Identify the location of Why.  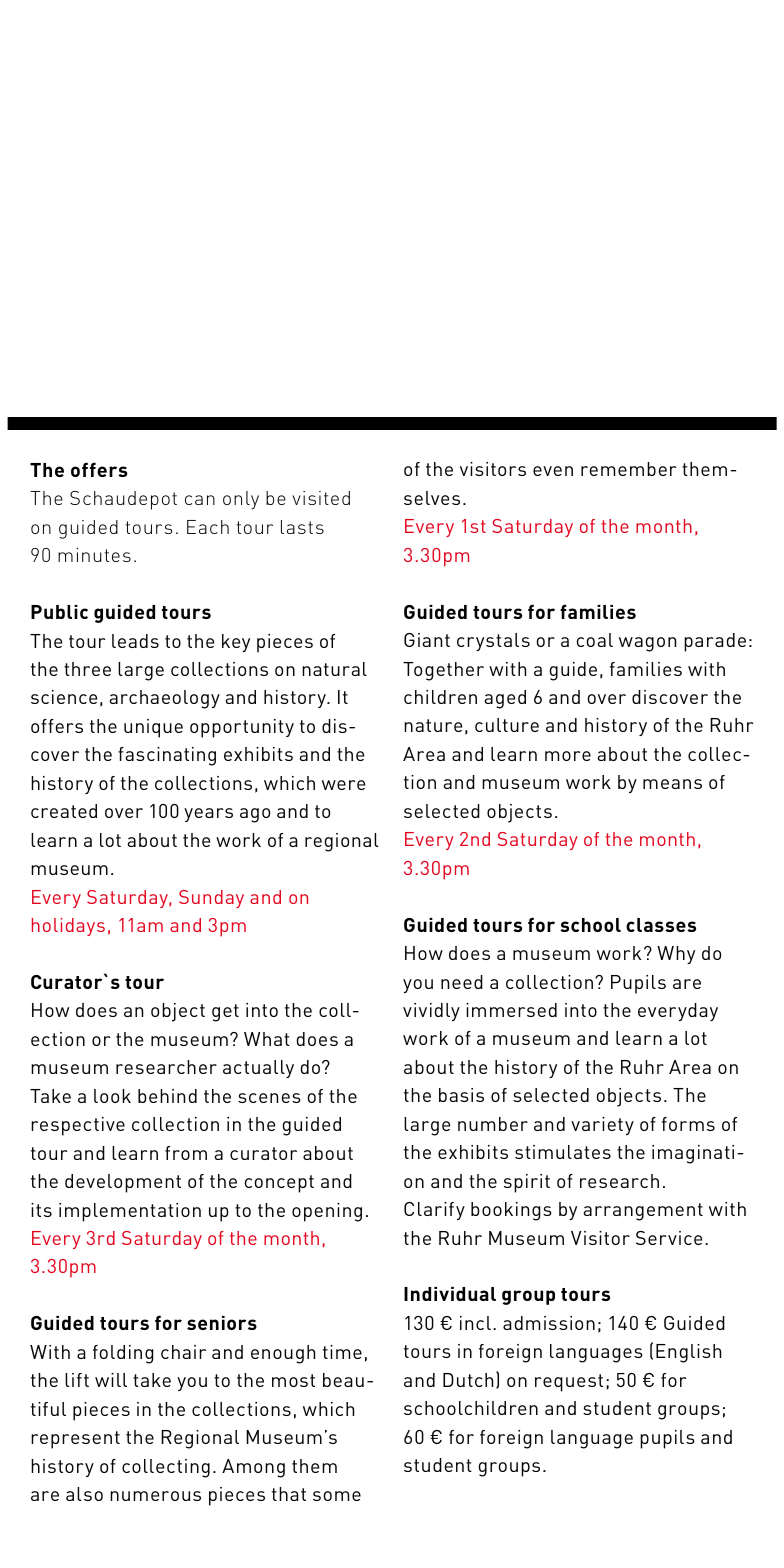
(676, 955).
